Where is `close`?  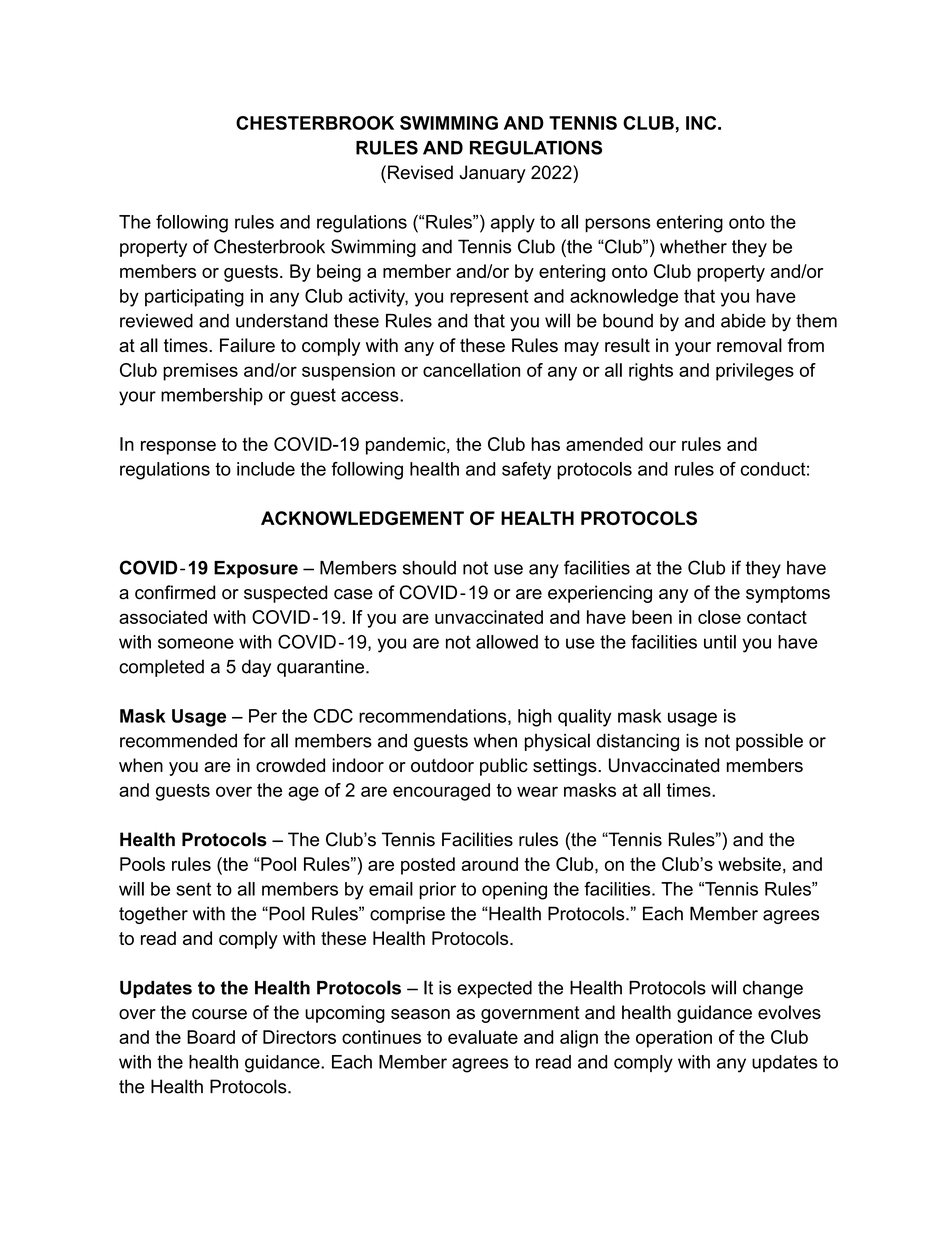 close is located at coordinates (719, 617).
